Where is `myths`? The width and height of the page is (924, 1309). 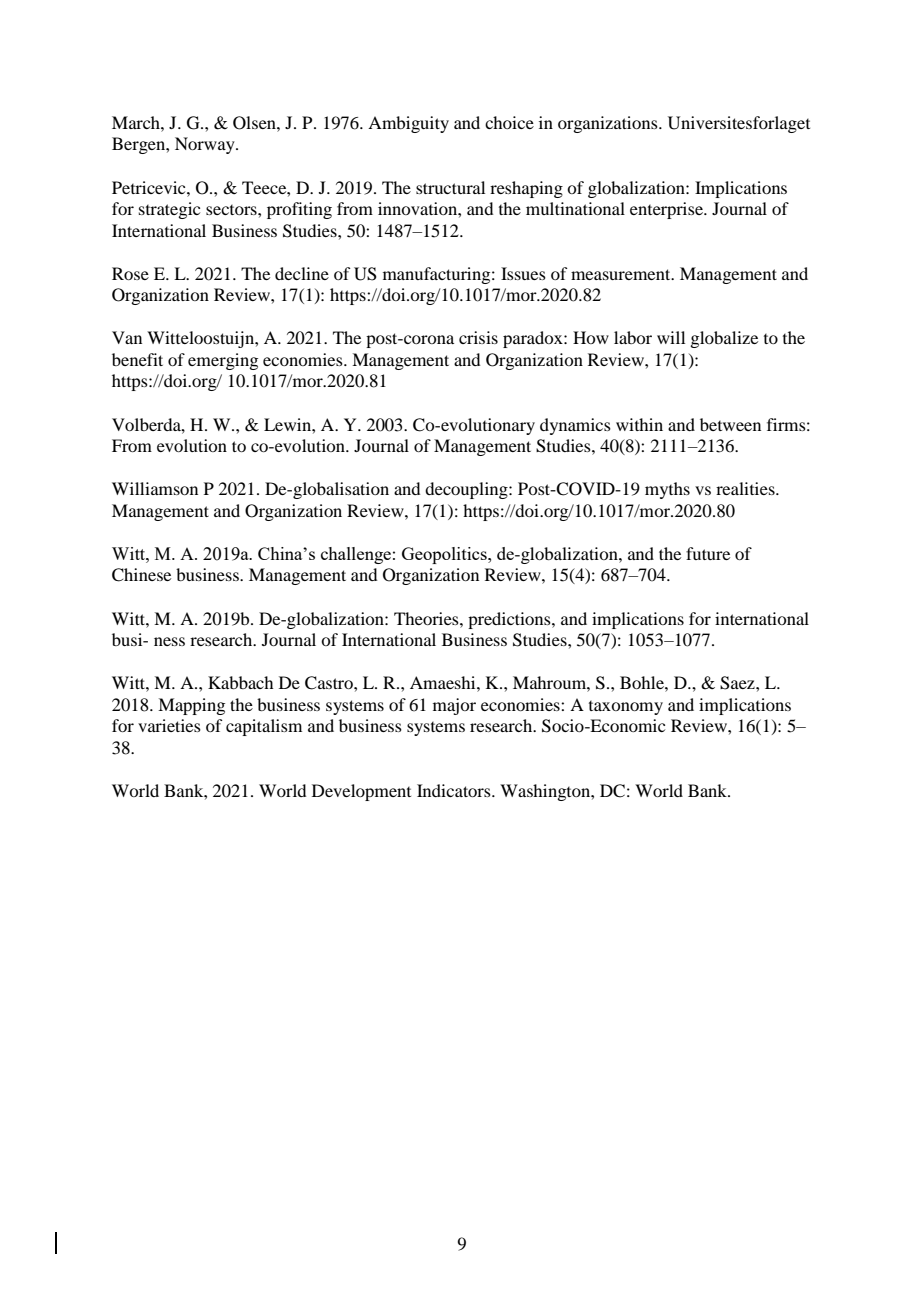
myths is located at coordinates (667, 490).
